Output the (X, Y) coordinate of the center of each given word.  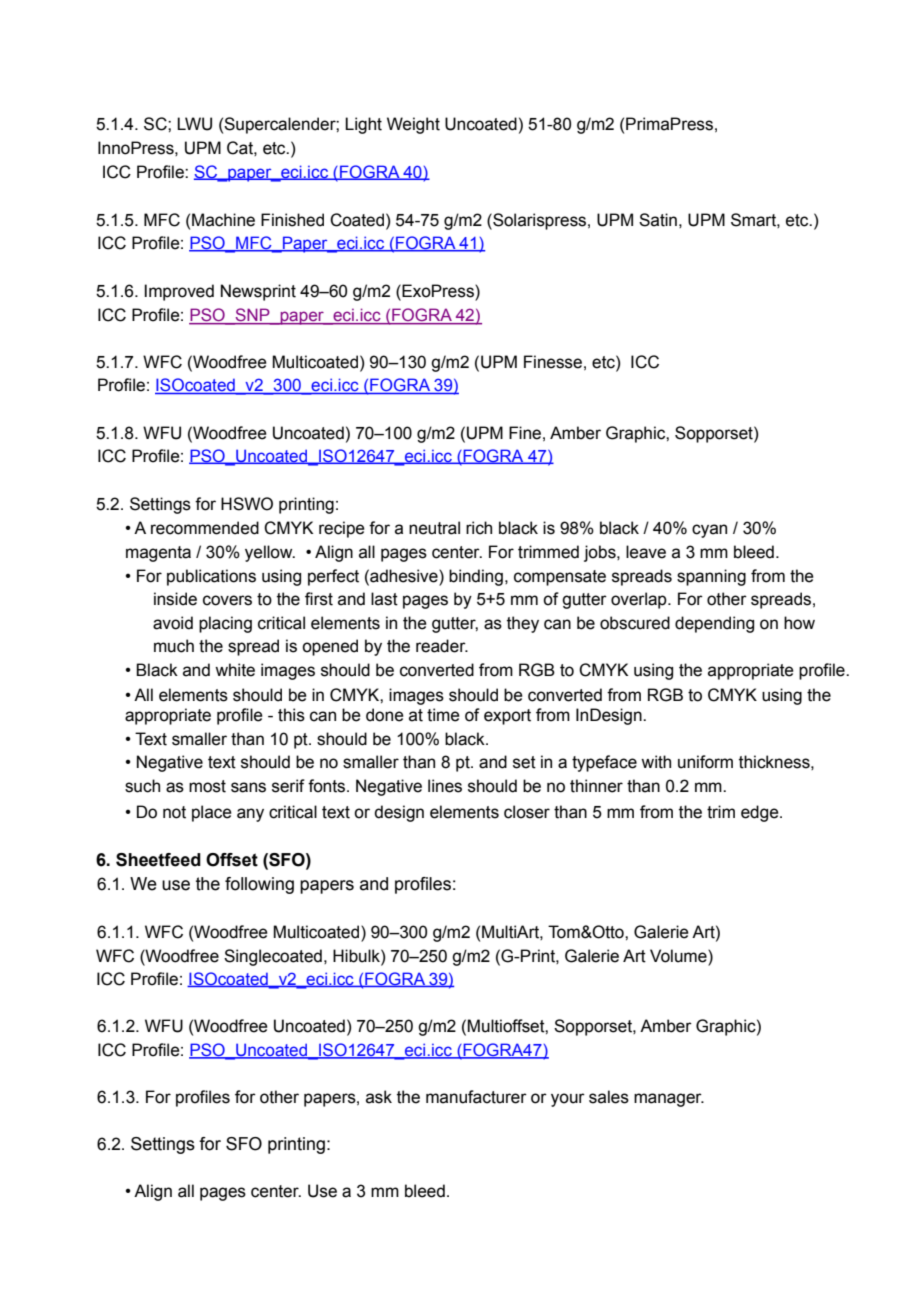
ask (379, 1097)
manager (669, 1100)
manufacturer (476, 1097)
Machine (223, 220)
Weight (413, 125)
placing (225, 624)
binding (476, 577)
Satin (658, 220)
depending (714, 624)
